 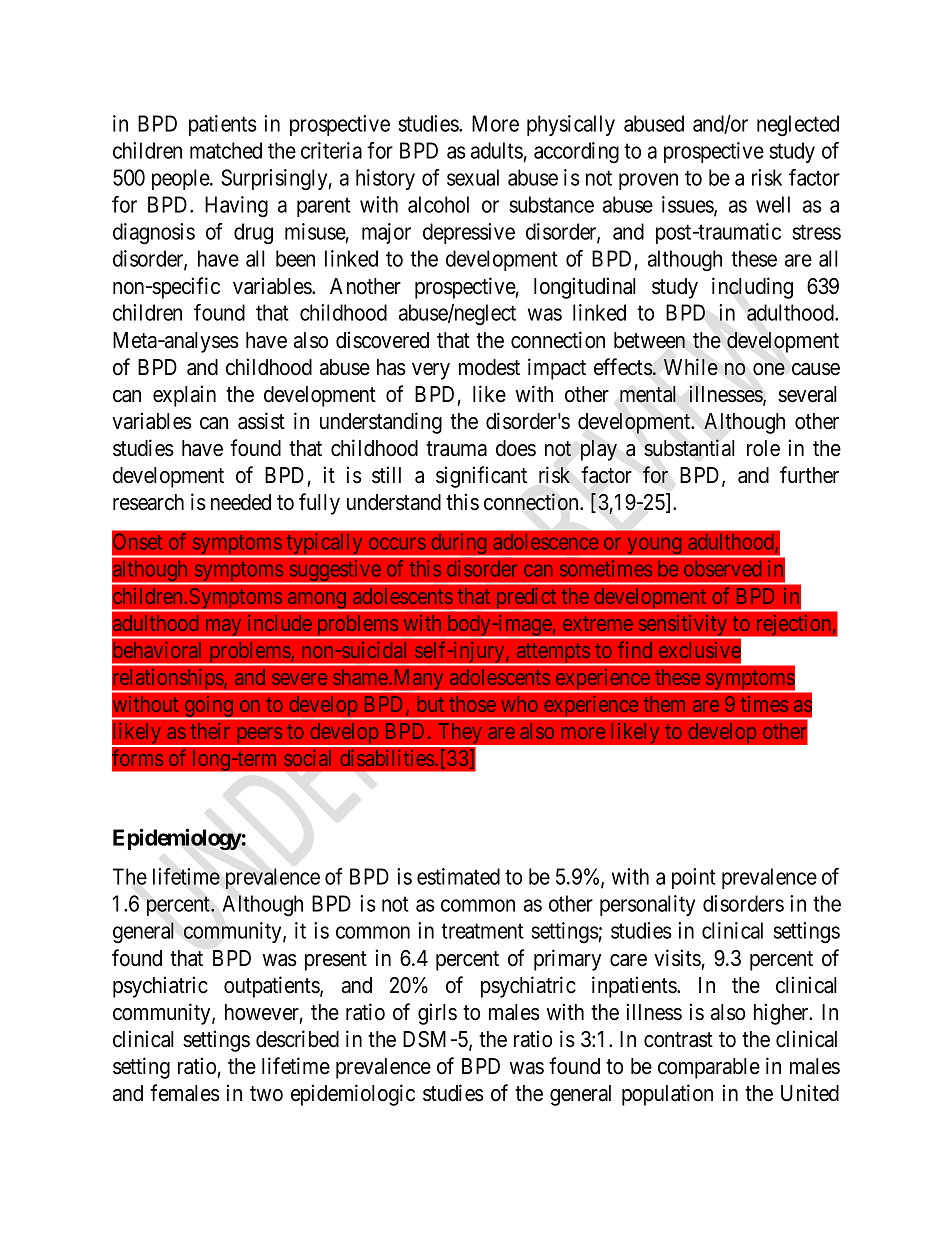 I want to click on social, so click(x=307, y=758).
